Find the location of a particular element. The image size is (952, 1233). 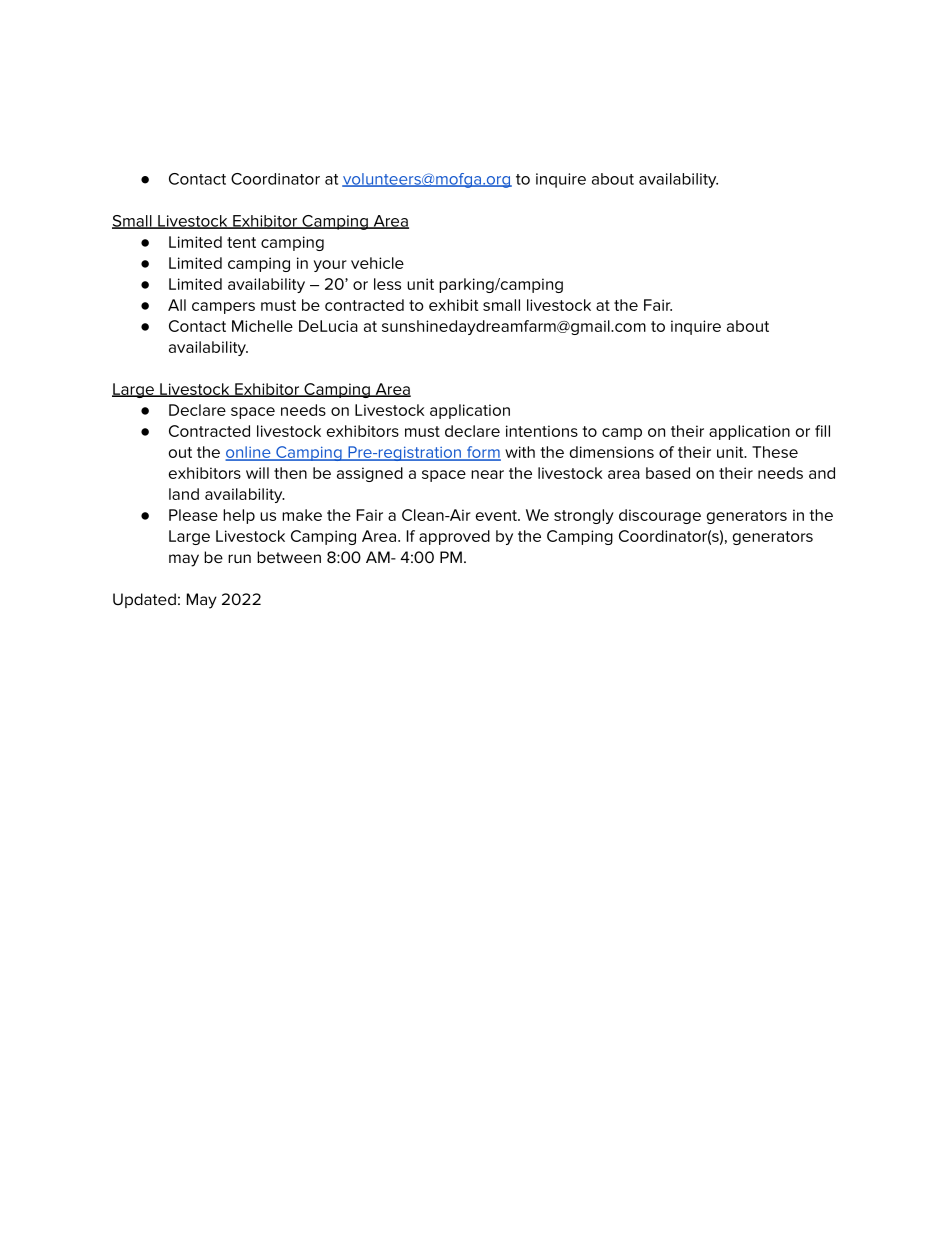

form is located at coordinates (482, 453).
